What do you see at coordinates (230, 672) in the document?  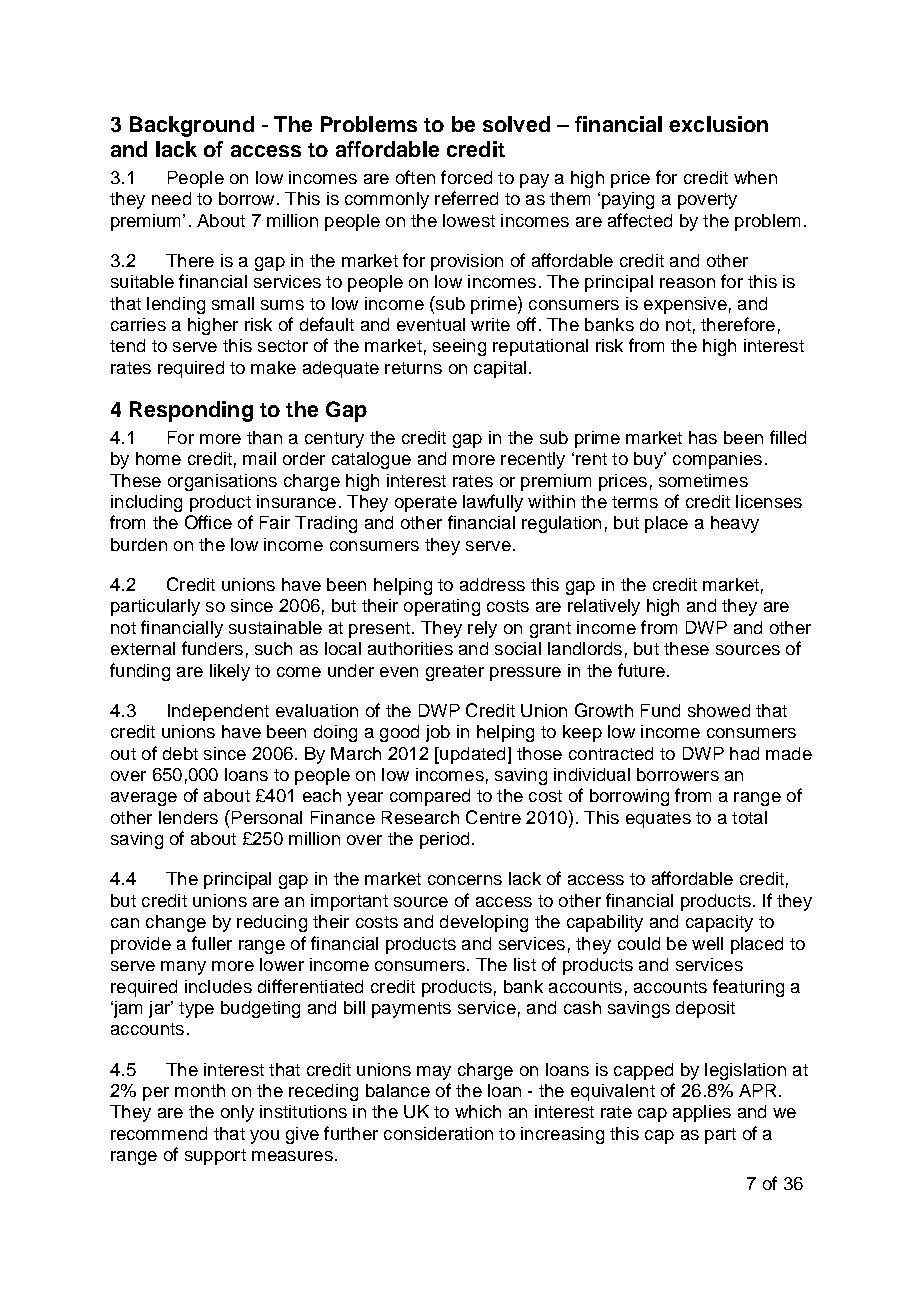 I see `likely` at bounding box center [230, 672].
